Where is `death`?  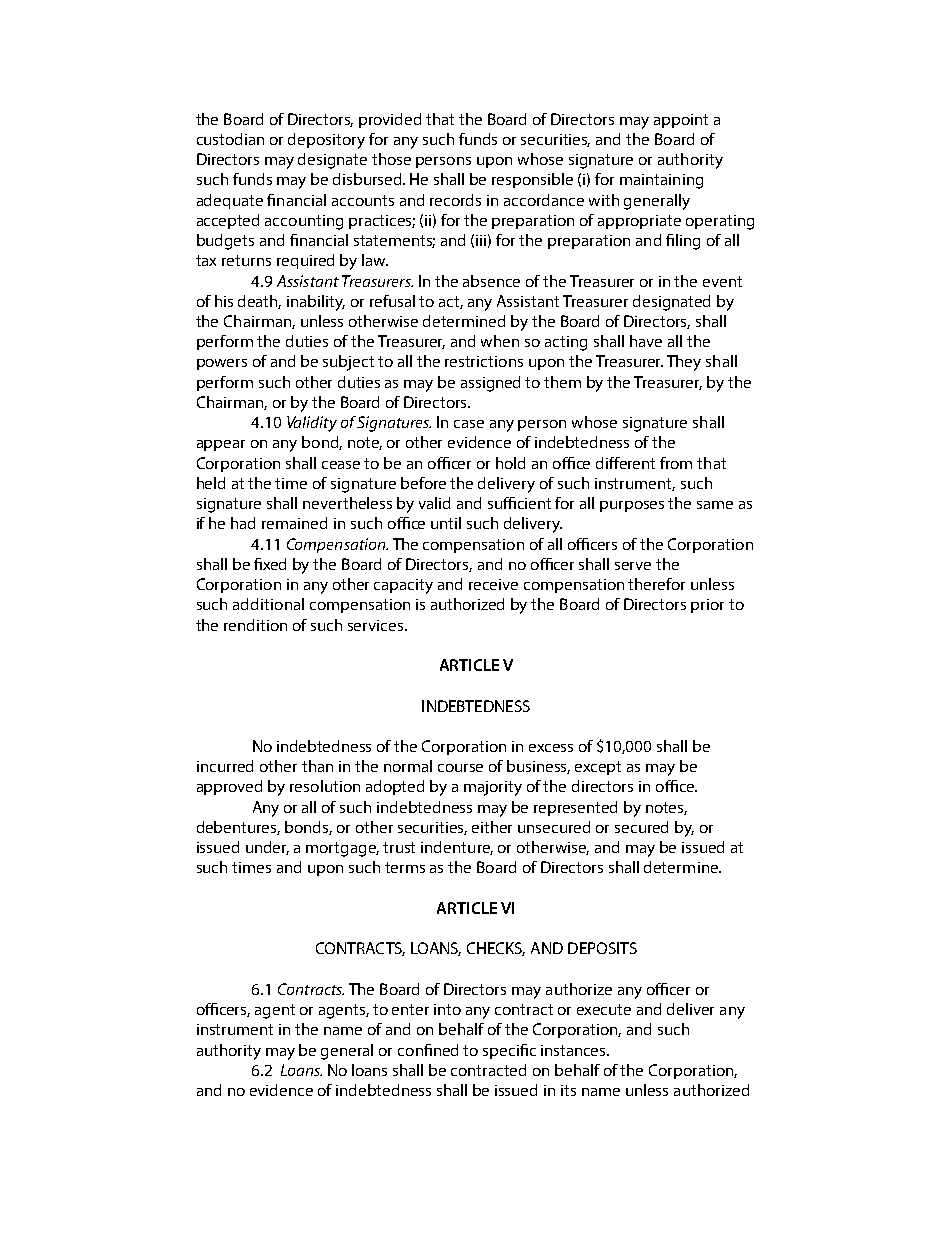
death is located at coordinates (259, 302).
